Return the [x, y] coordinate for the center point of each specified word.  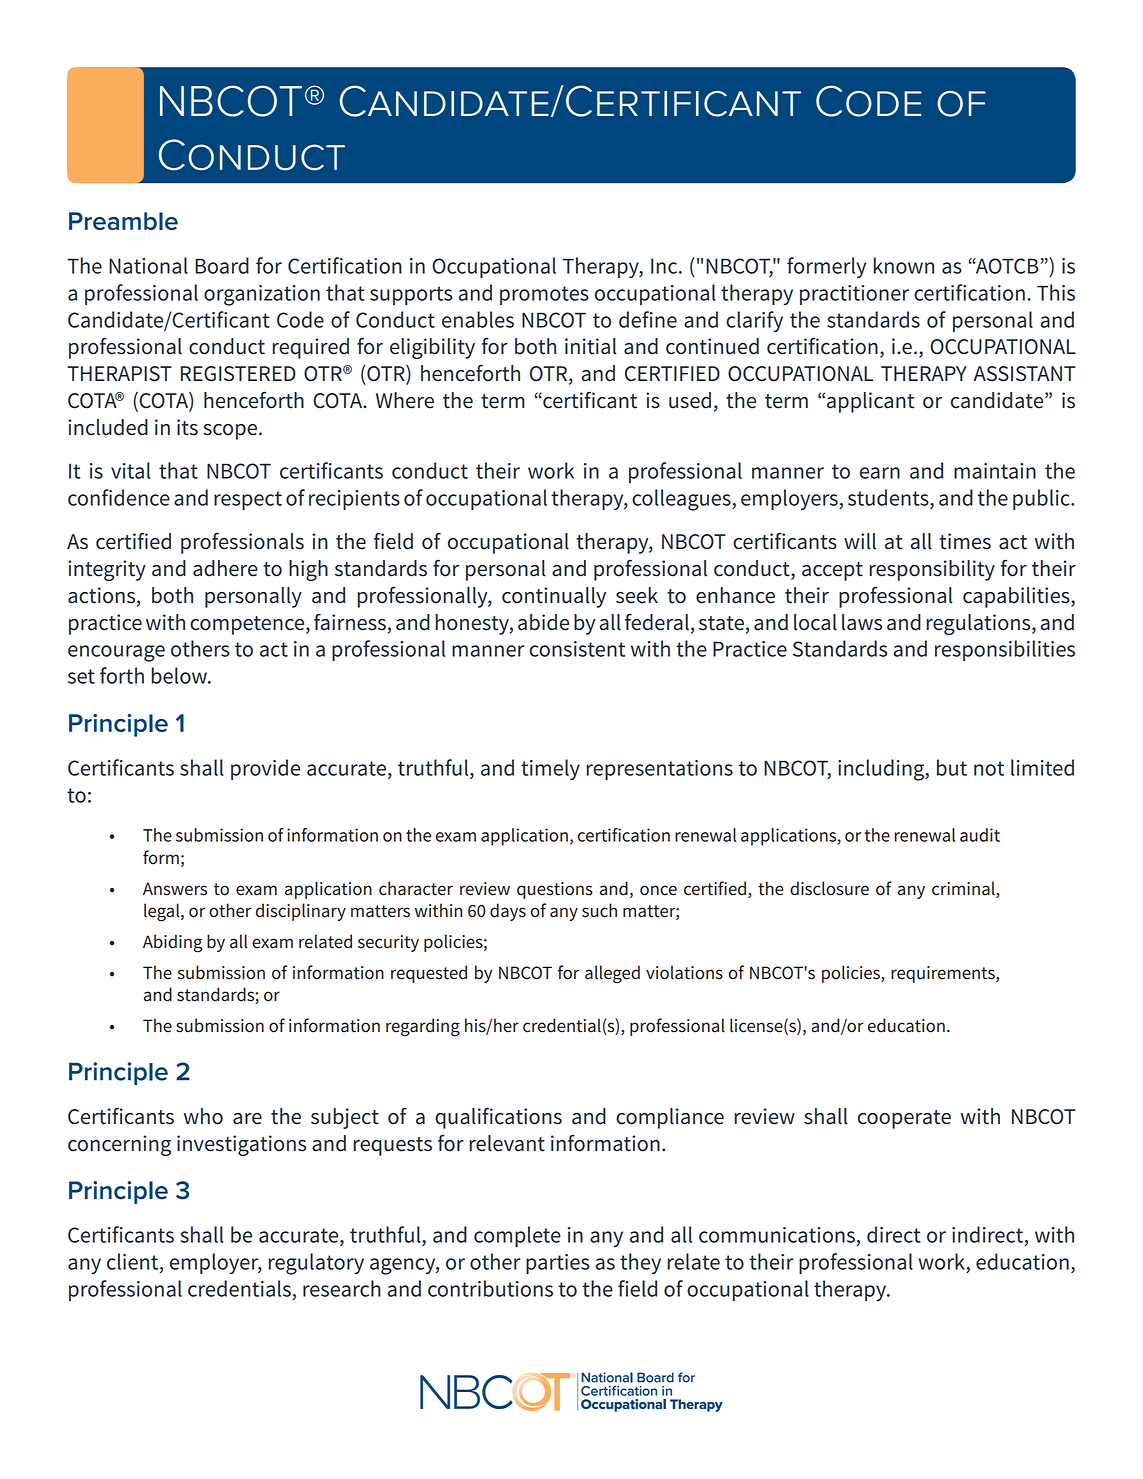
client [134, 1262]
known [904, 265]
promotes [544, 295]
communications [777, 1235]
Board [222, 265]
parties [557, 1264]
